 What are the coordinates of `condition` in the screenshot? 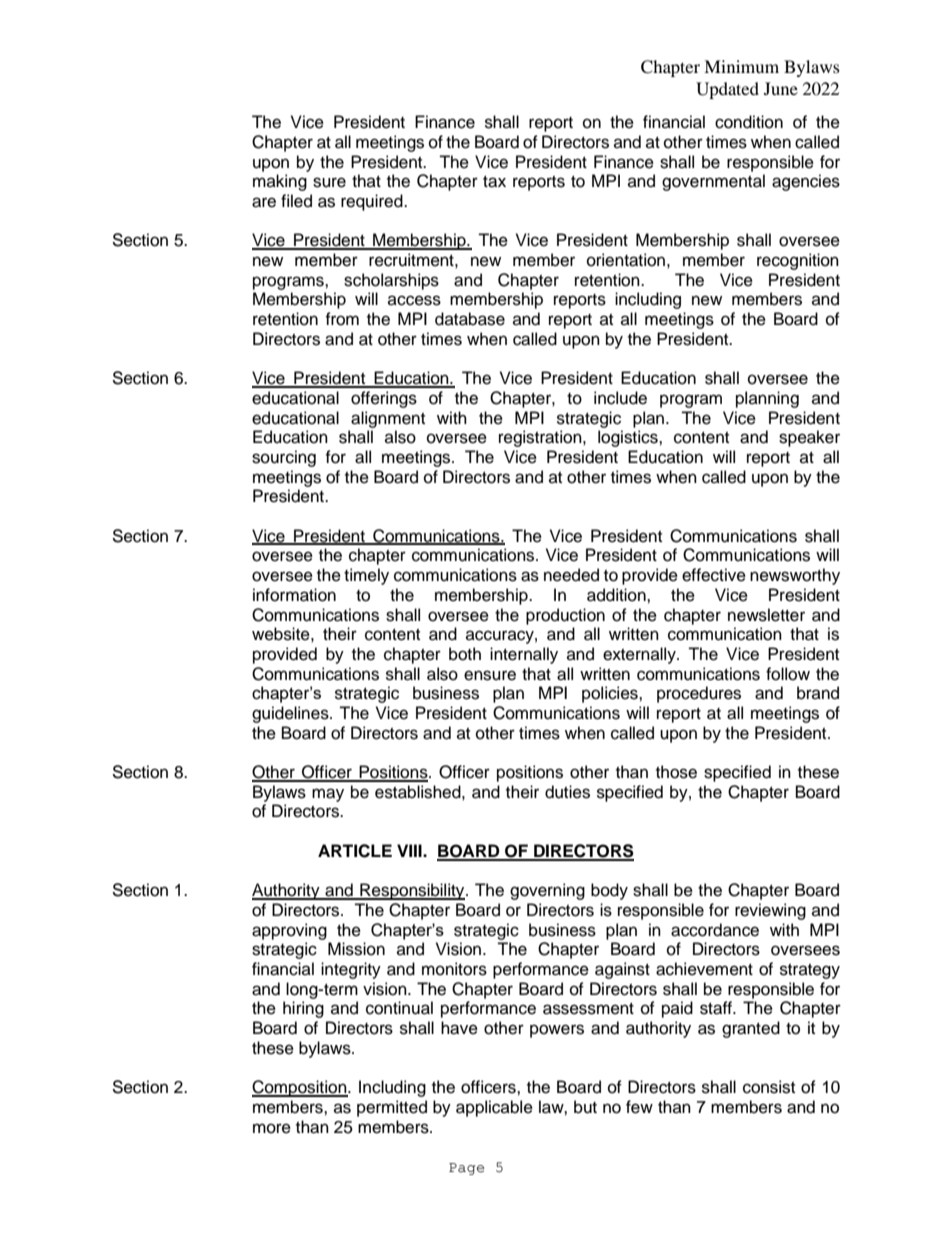 It's located at (749, 122).
